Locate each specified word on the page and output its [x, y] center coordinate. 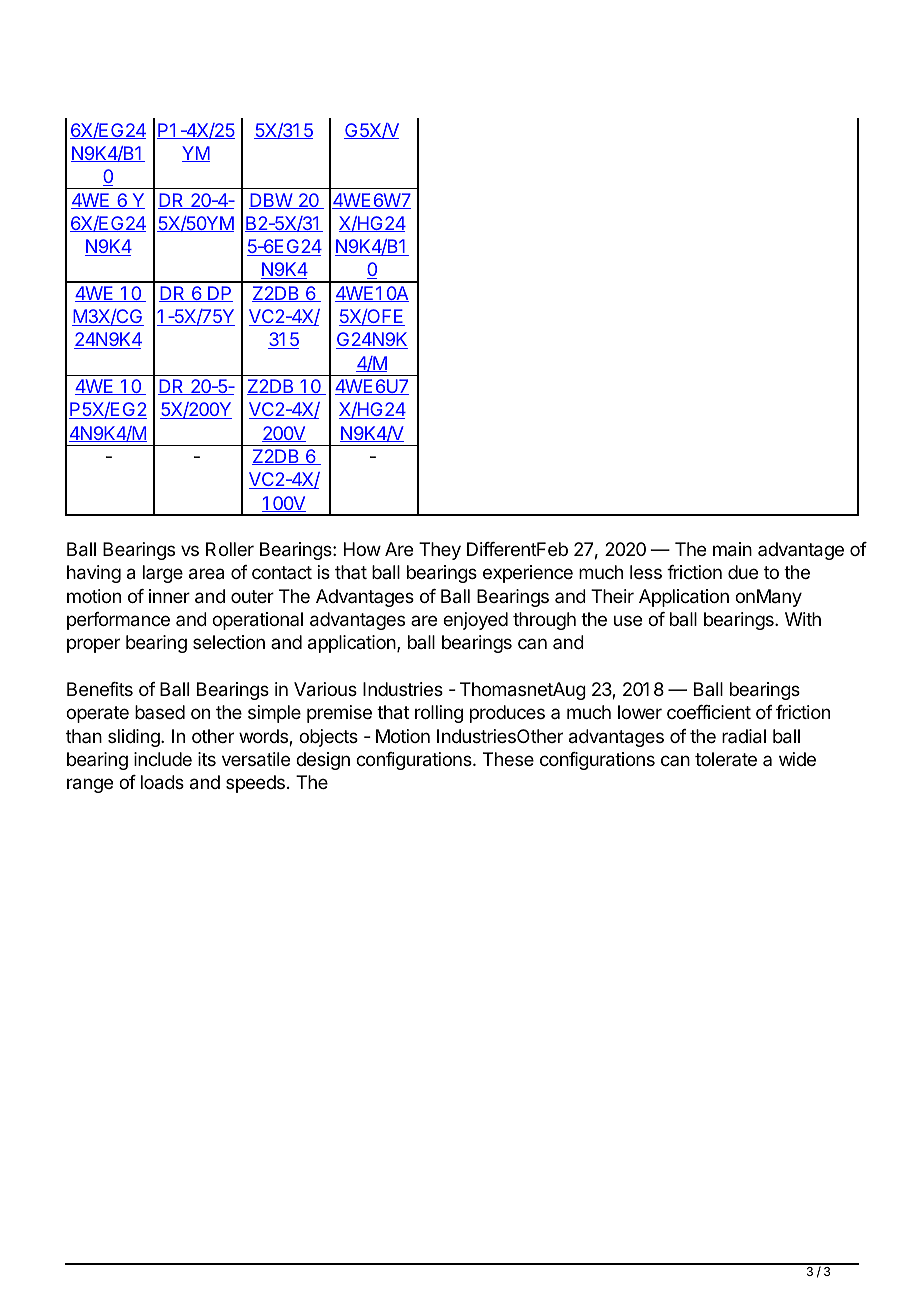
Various [325, 689]
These [508, 759]
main [732, 549]
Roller [230, 549]
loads [162, 782]
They [440, 551]
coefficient [709, 712]
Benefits [100, 689]
